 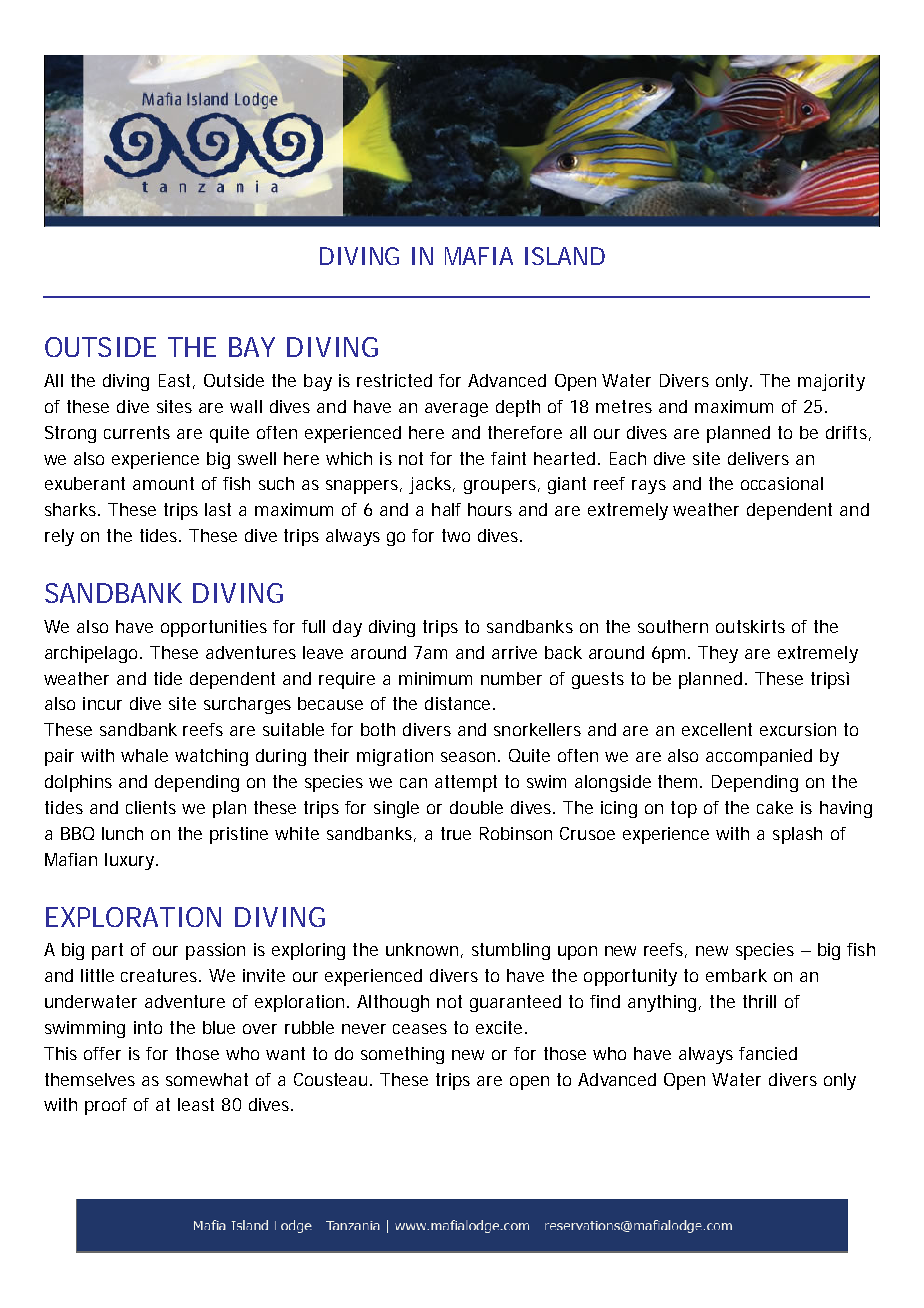 What do you see at coordinates (768, 1053) in the image?
I see `fancied` at bounding box center [768, 1053].
